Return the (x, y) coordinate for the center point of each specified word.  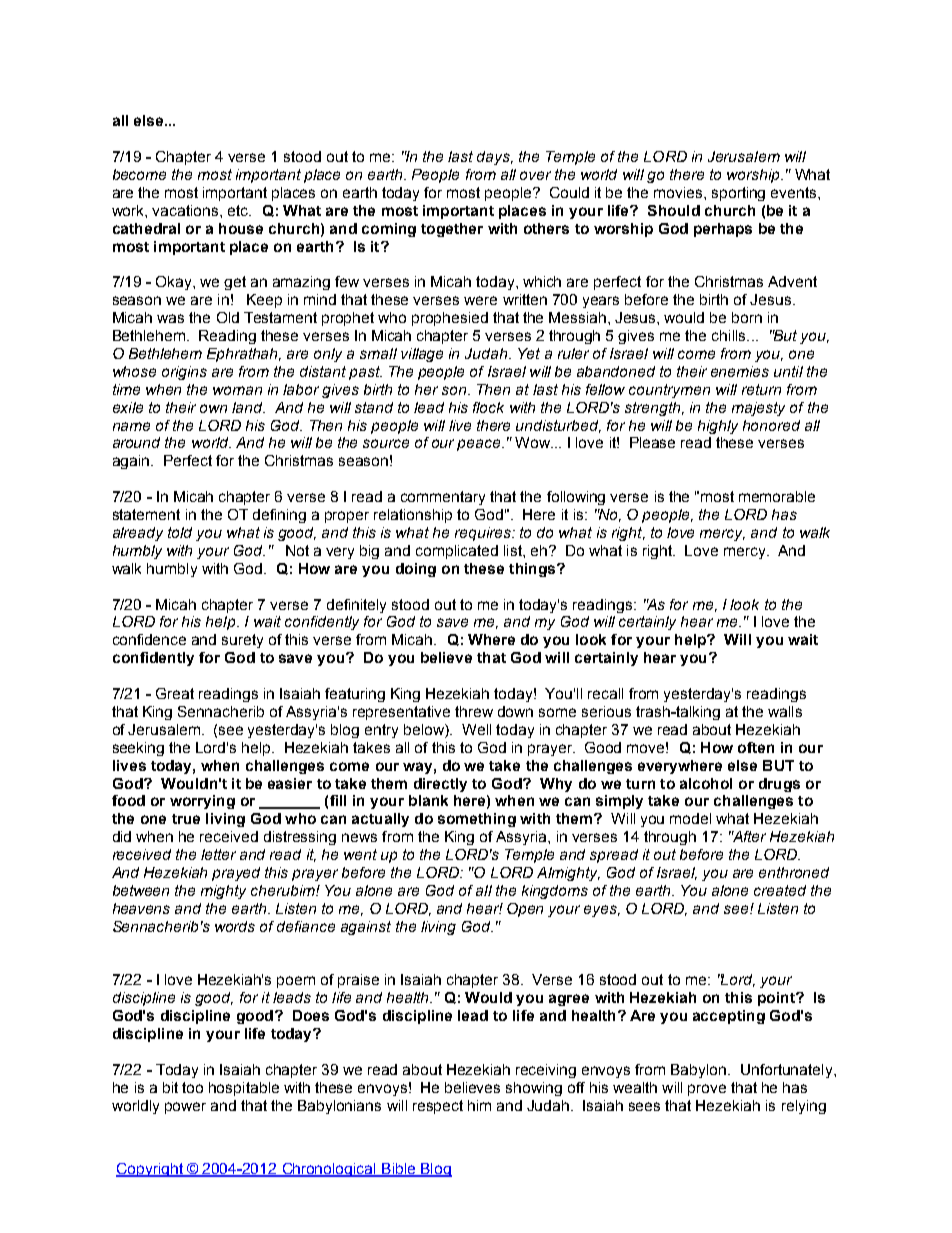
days (494, 158)
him (479, 1105)
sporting (738, 194)
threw (474, 711)
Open (525, 910)
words (235, 926)
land (248, 407)
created (780, 890)
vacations (186, 210)
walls (785, 711)
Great (175, 693)
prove (707, 1090)
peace (480, 445)
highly (718, 427)
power (185, 1108)
